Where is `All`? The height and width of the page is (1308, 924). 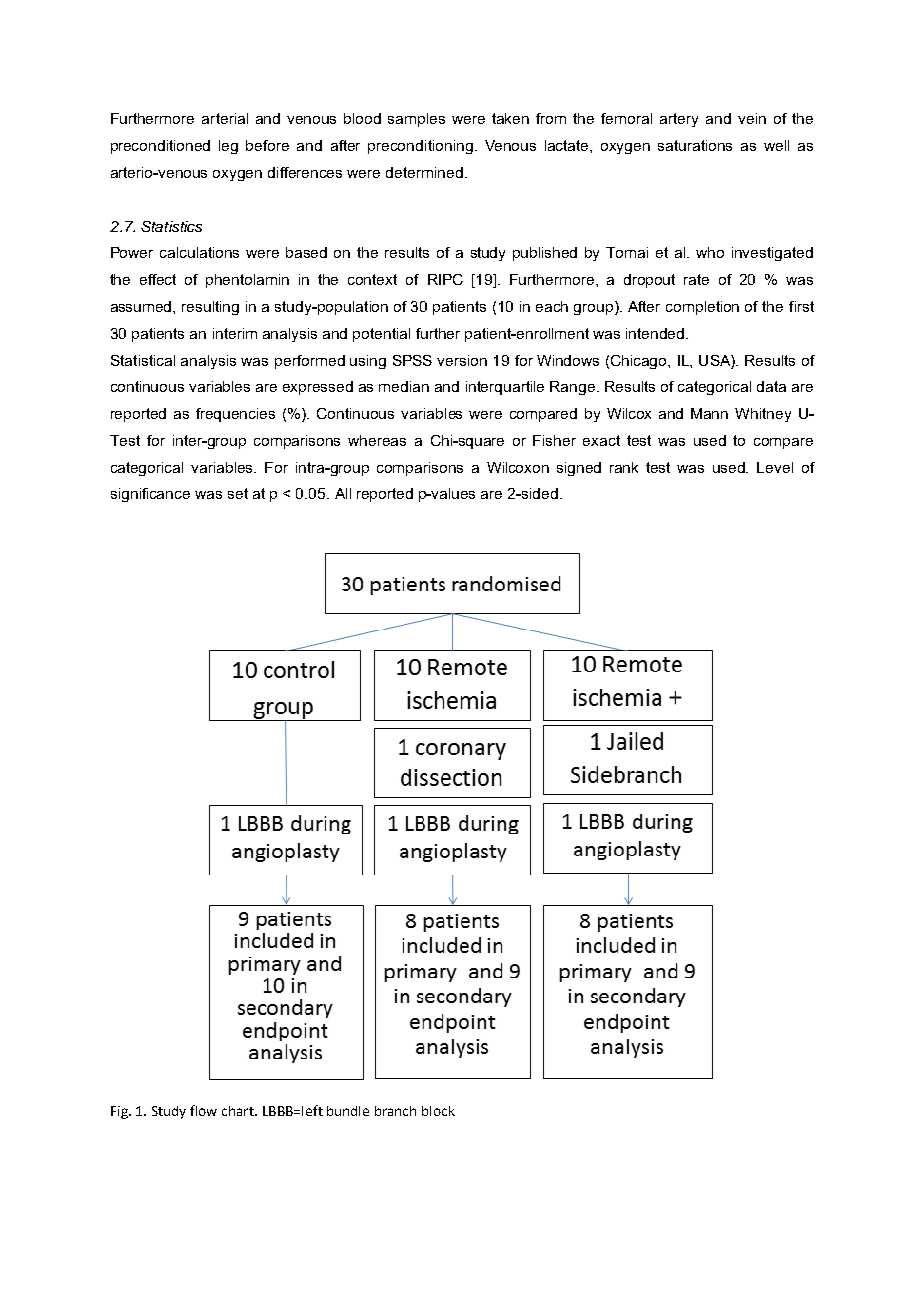
All is located at coordinates (343, 493).
